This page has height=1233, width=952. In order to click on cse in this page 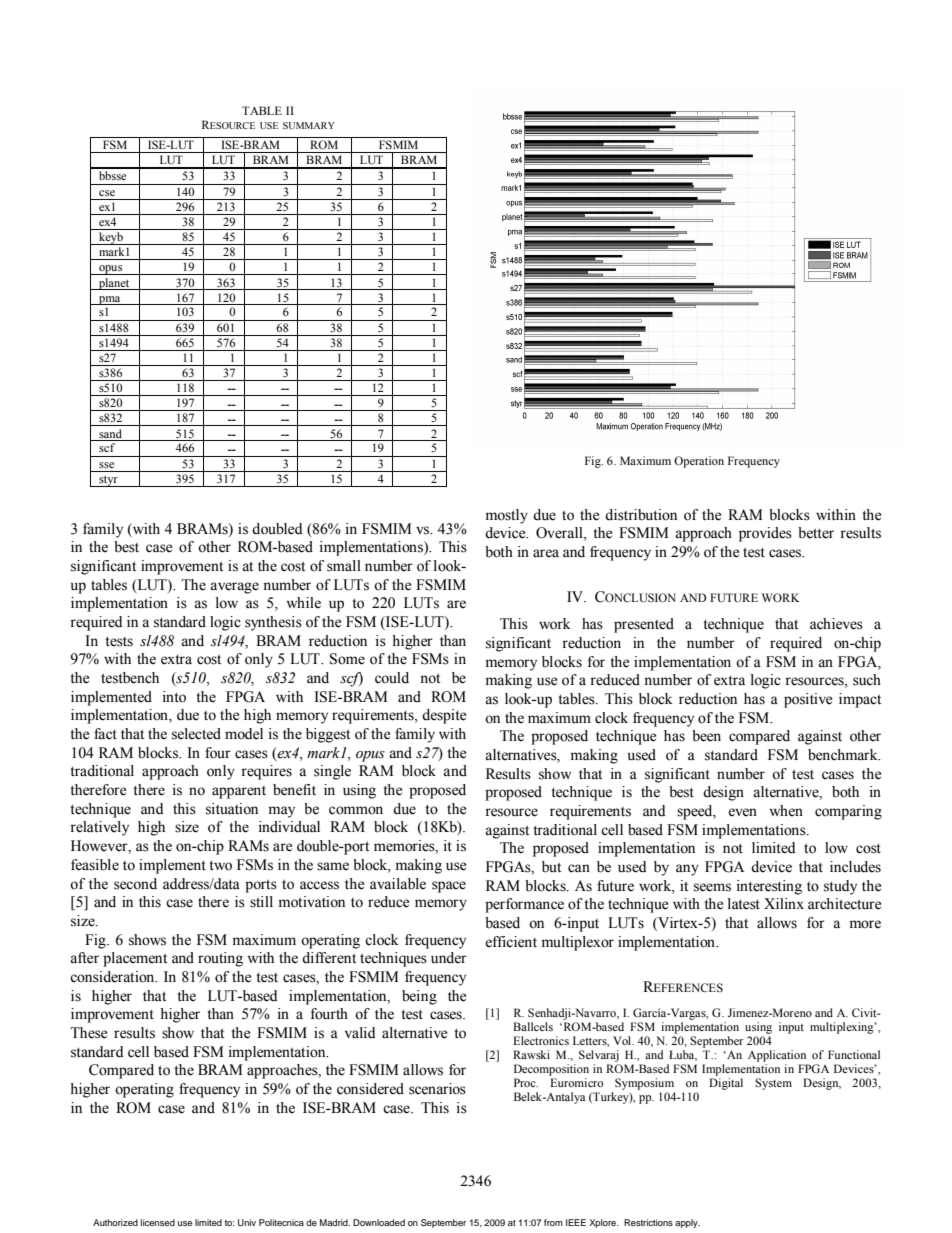, I will do `click(107, 193)`.
